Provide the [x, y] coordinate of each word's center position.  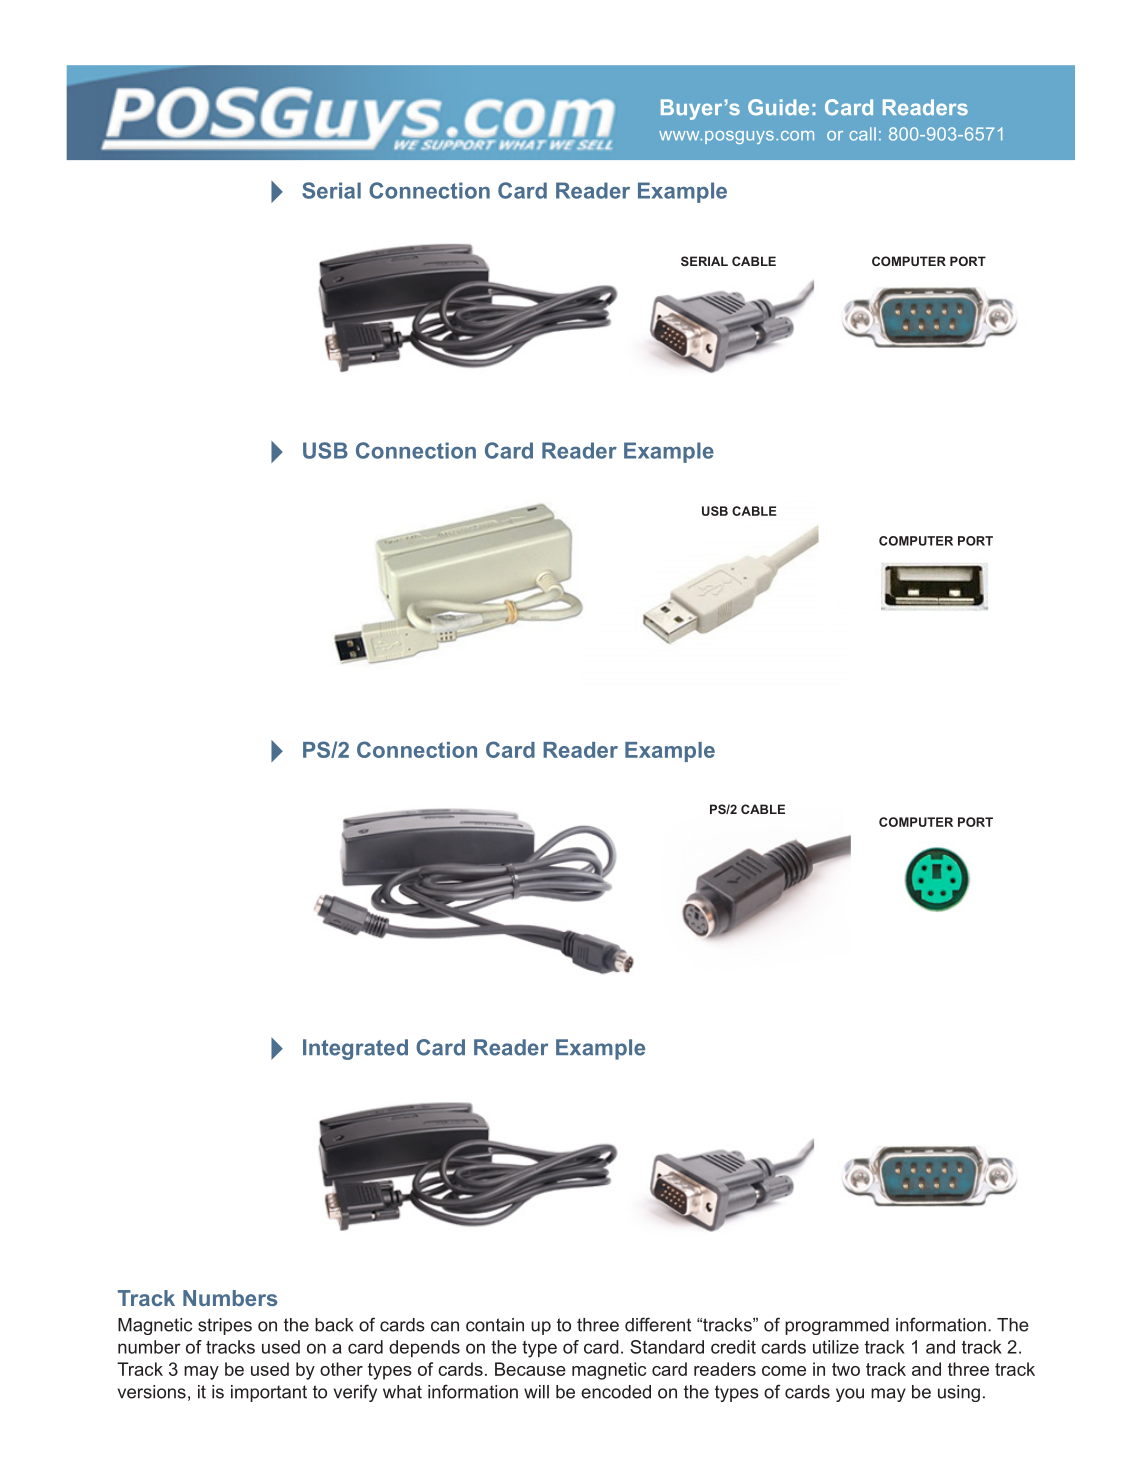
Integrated [355, 1049]
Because [530, 1369]
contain [495, 1325]
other [341, 1369]
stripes [225, 1326]
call [862, 134]
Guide [778, 107]
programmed [837, 1326]
